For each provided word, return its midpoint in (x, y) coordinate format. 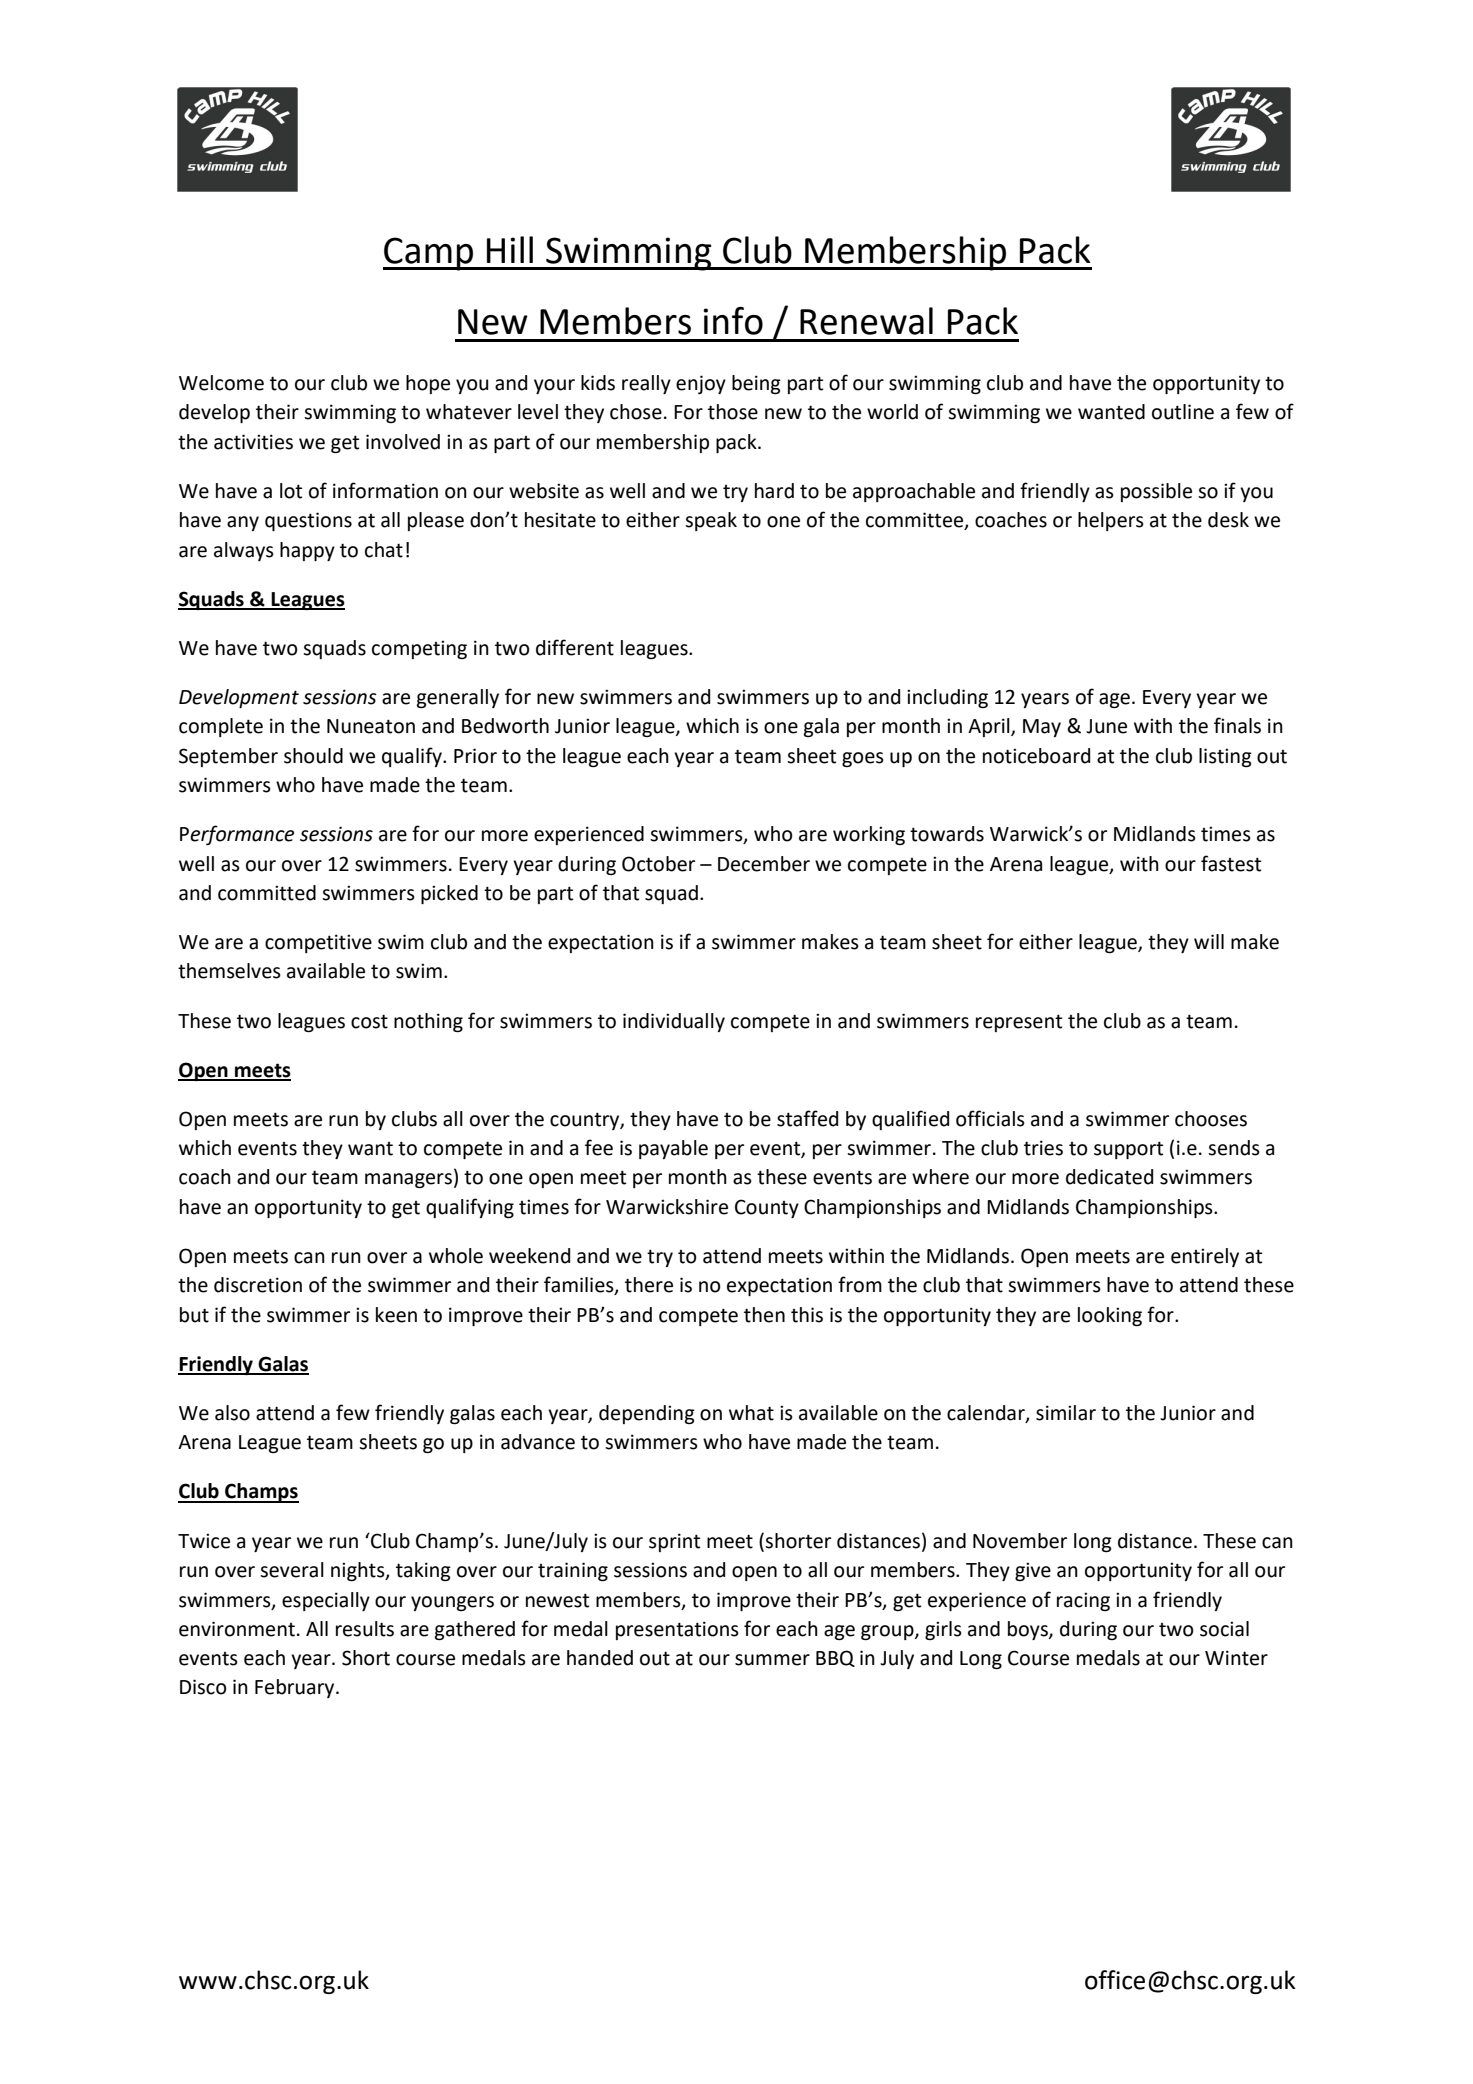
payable (673, 1149)
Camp (429, 254)
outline (1183, 412)
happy (307, 551)
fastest (1231, 863)
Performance (237, 835)
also (232, 1413)
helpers (1111, 521)
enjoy (701, 384)
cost (369, 1021)
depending (647, 1414)
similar (1066, 1413)
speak (711, 521)
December (764, 864)
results (365, 1629)
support (1128, 1150)
